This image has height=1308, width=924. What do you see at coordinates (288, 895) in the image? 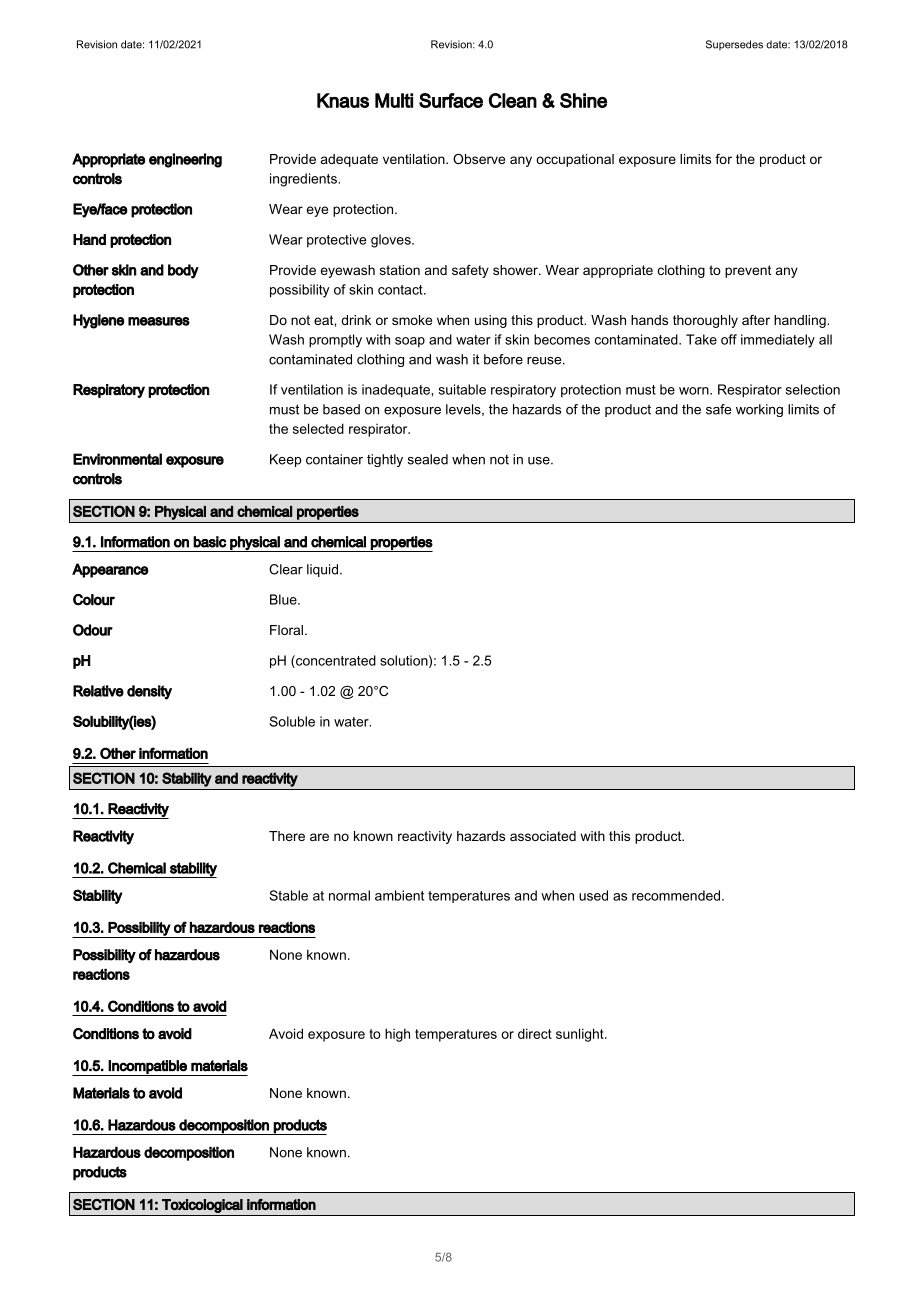
I see `Stable` at bounding box center [288, 895].
